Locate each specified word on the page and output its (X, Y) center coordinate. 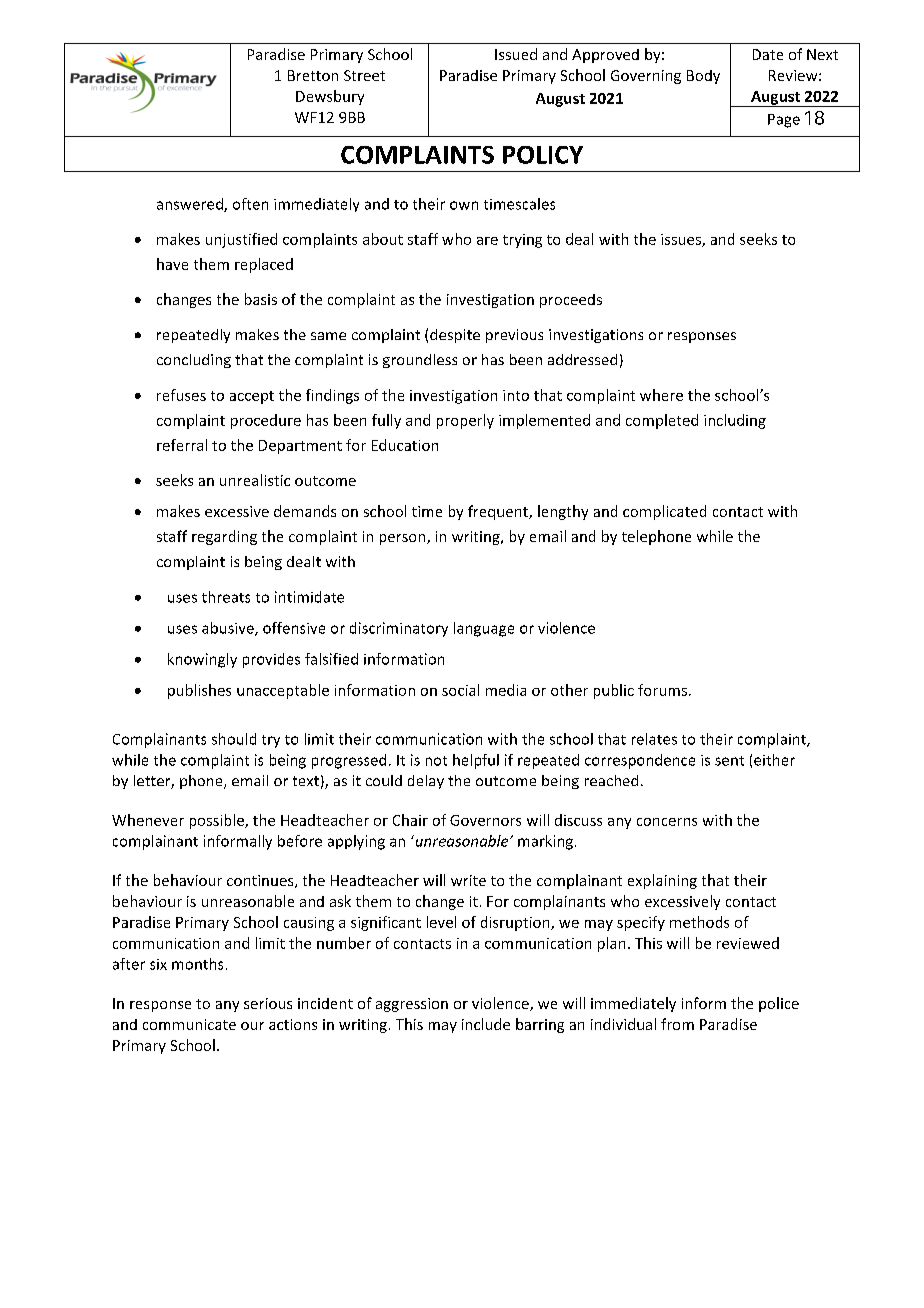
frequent (499, 512)
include (486, 1024)
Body (703, 77)
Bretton (313, 75)
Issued (516, 54)
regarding (224, 537)
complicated (664, 512)
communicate (189, 1024)
